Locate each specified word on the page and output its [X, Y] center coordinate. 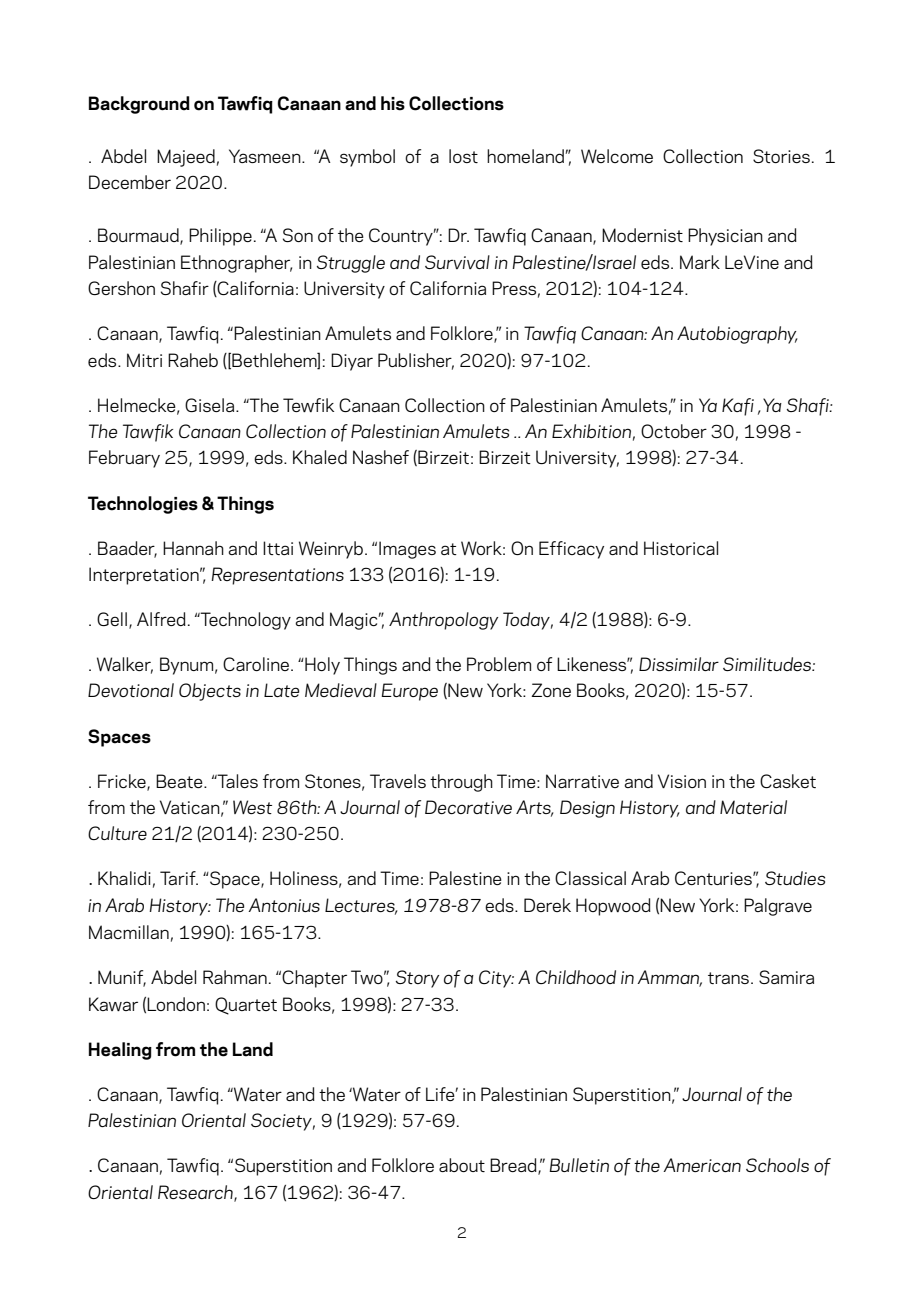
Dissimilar [679, 664]
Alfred [161, 619]
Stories [781, 156]
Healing [120, 1051]
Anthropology [443, 621]
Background [139, 105]
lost [463, 156]
